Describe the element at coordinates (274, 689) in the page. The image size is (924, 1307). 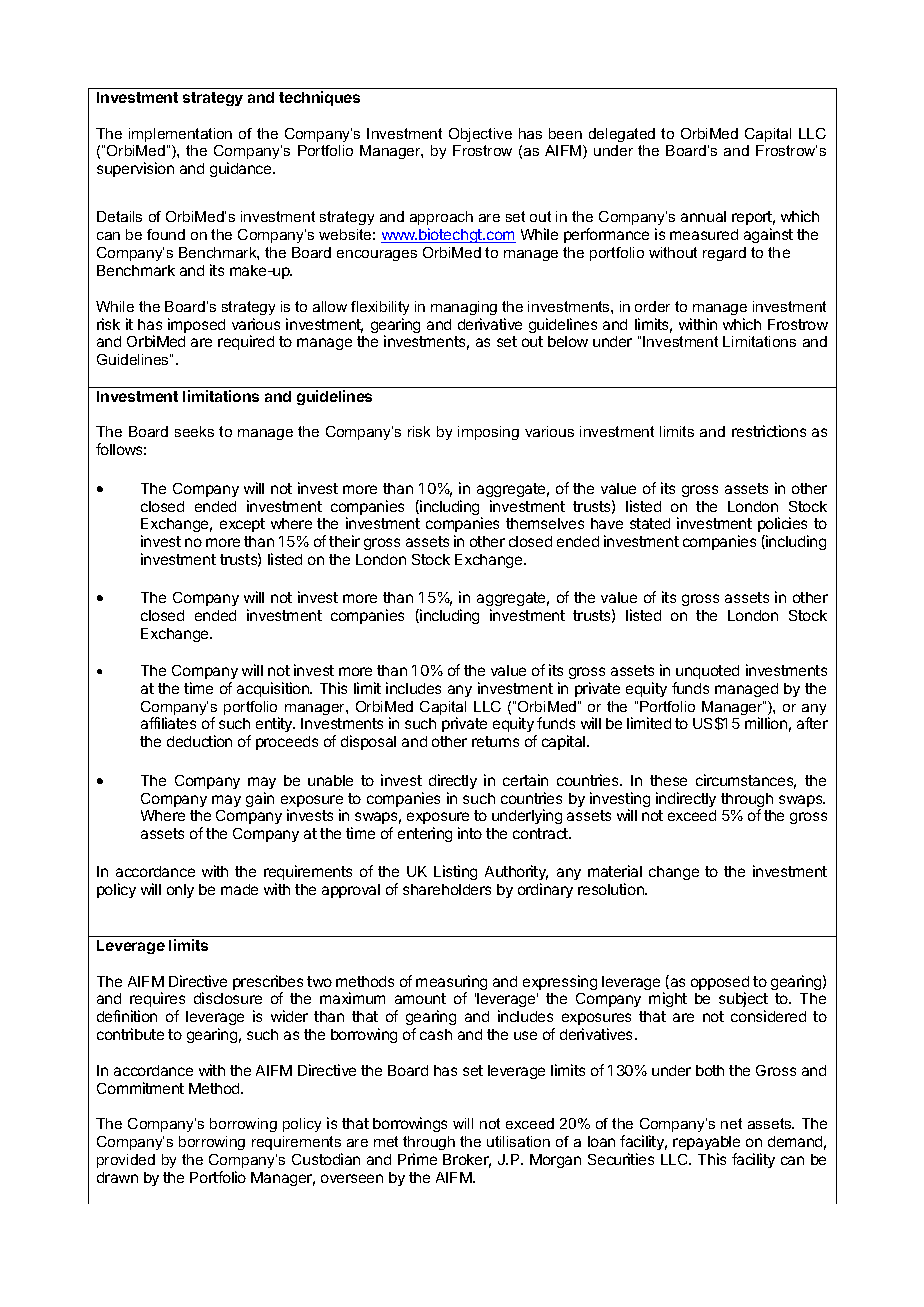
I see `acquisition` at that location.
